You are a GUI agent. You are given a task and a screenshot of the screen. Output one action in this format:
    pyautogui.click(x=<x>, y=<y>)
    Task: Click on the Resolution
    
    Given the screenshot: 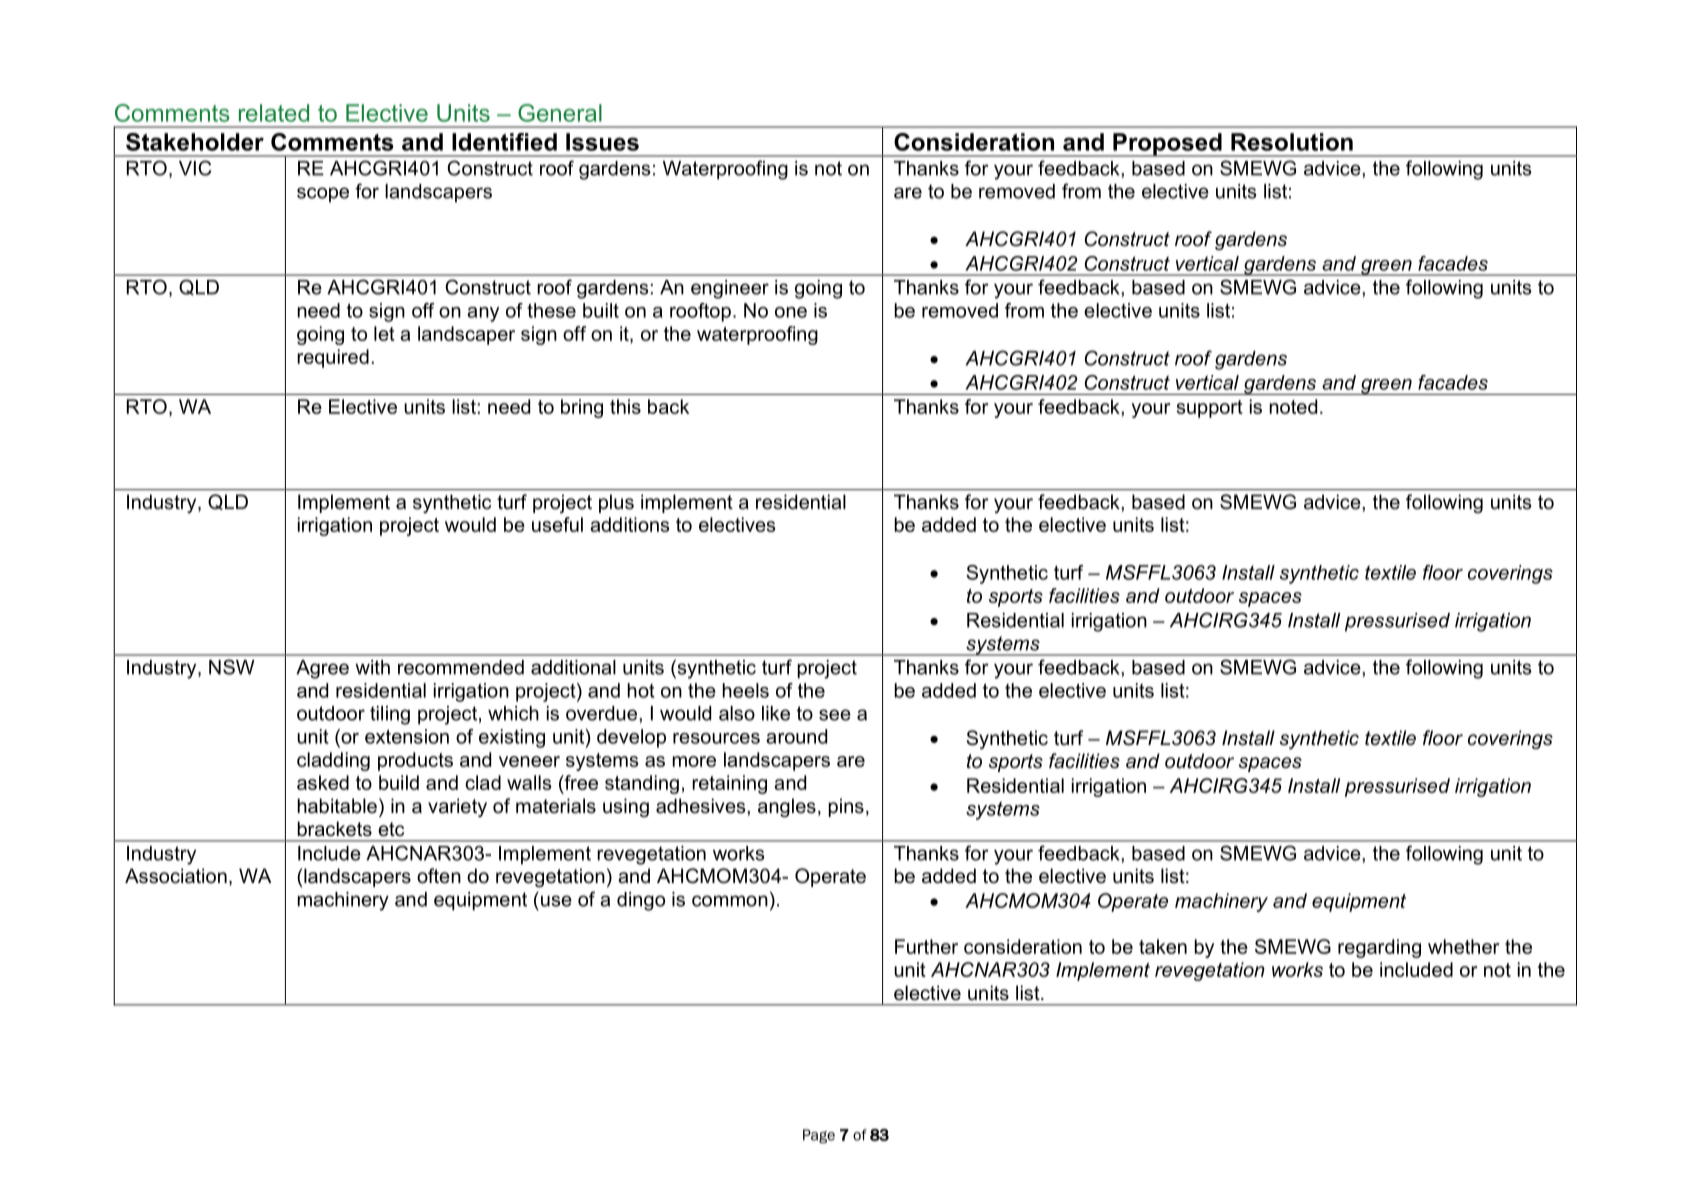 What is the action you would take?
    pyautogui.click(x=1292, y=142)
